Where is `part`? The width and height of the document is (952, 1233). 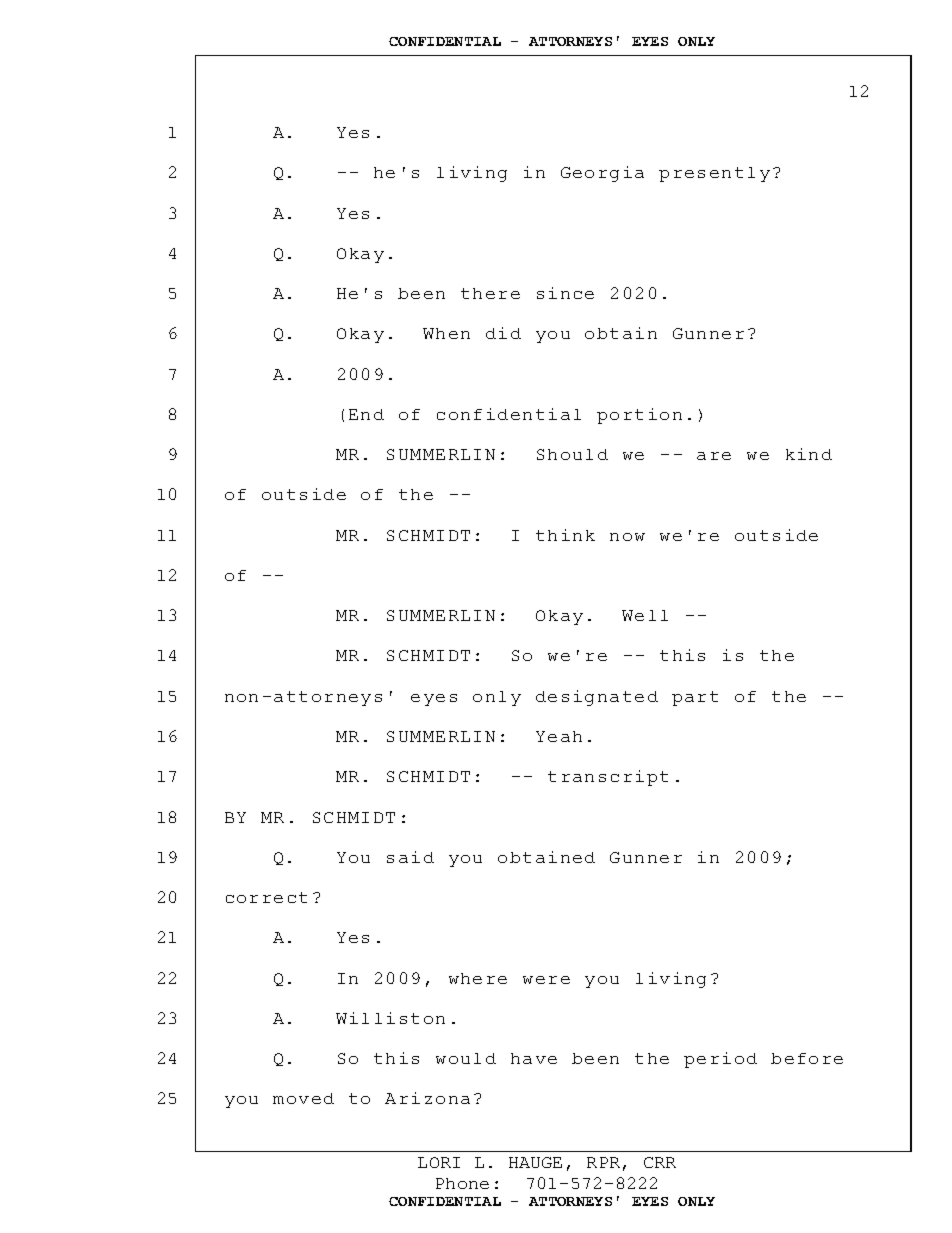
part is located at coordinates (695, 698).
